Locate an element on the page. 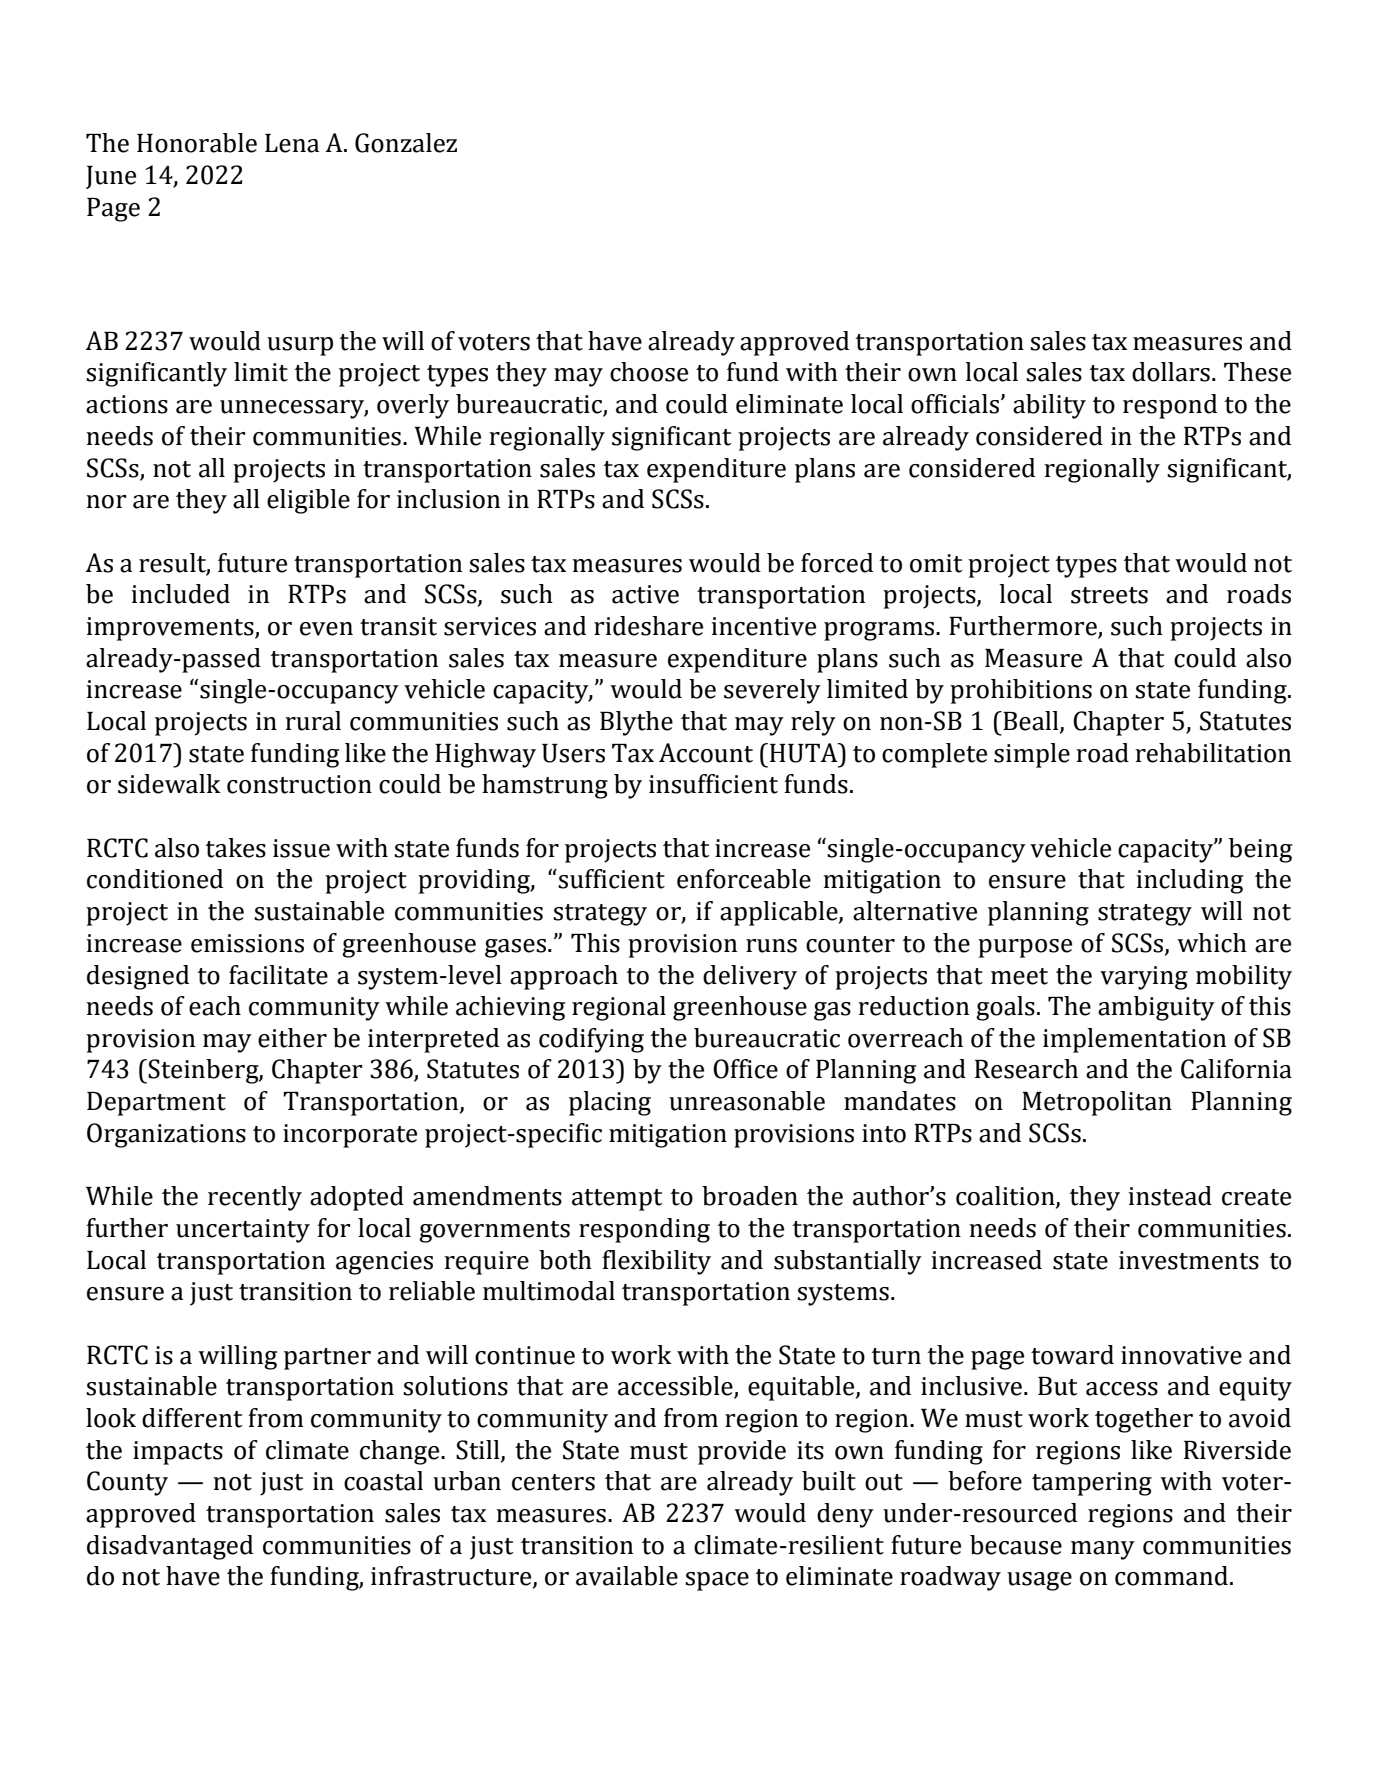 Image resolution: width=1378 pixels, height=1783 pixels. either is located at coordinates (292, 1038).
